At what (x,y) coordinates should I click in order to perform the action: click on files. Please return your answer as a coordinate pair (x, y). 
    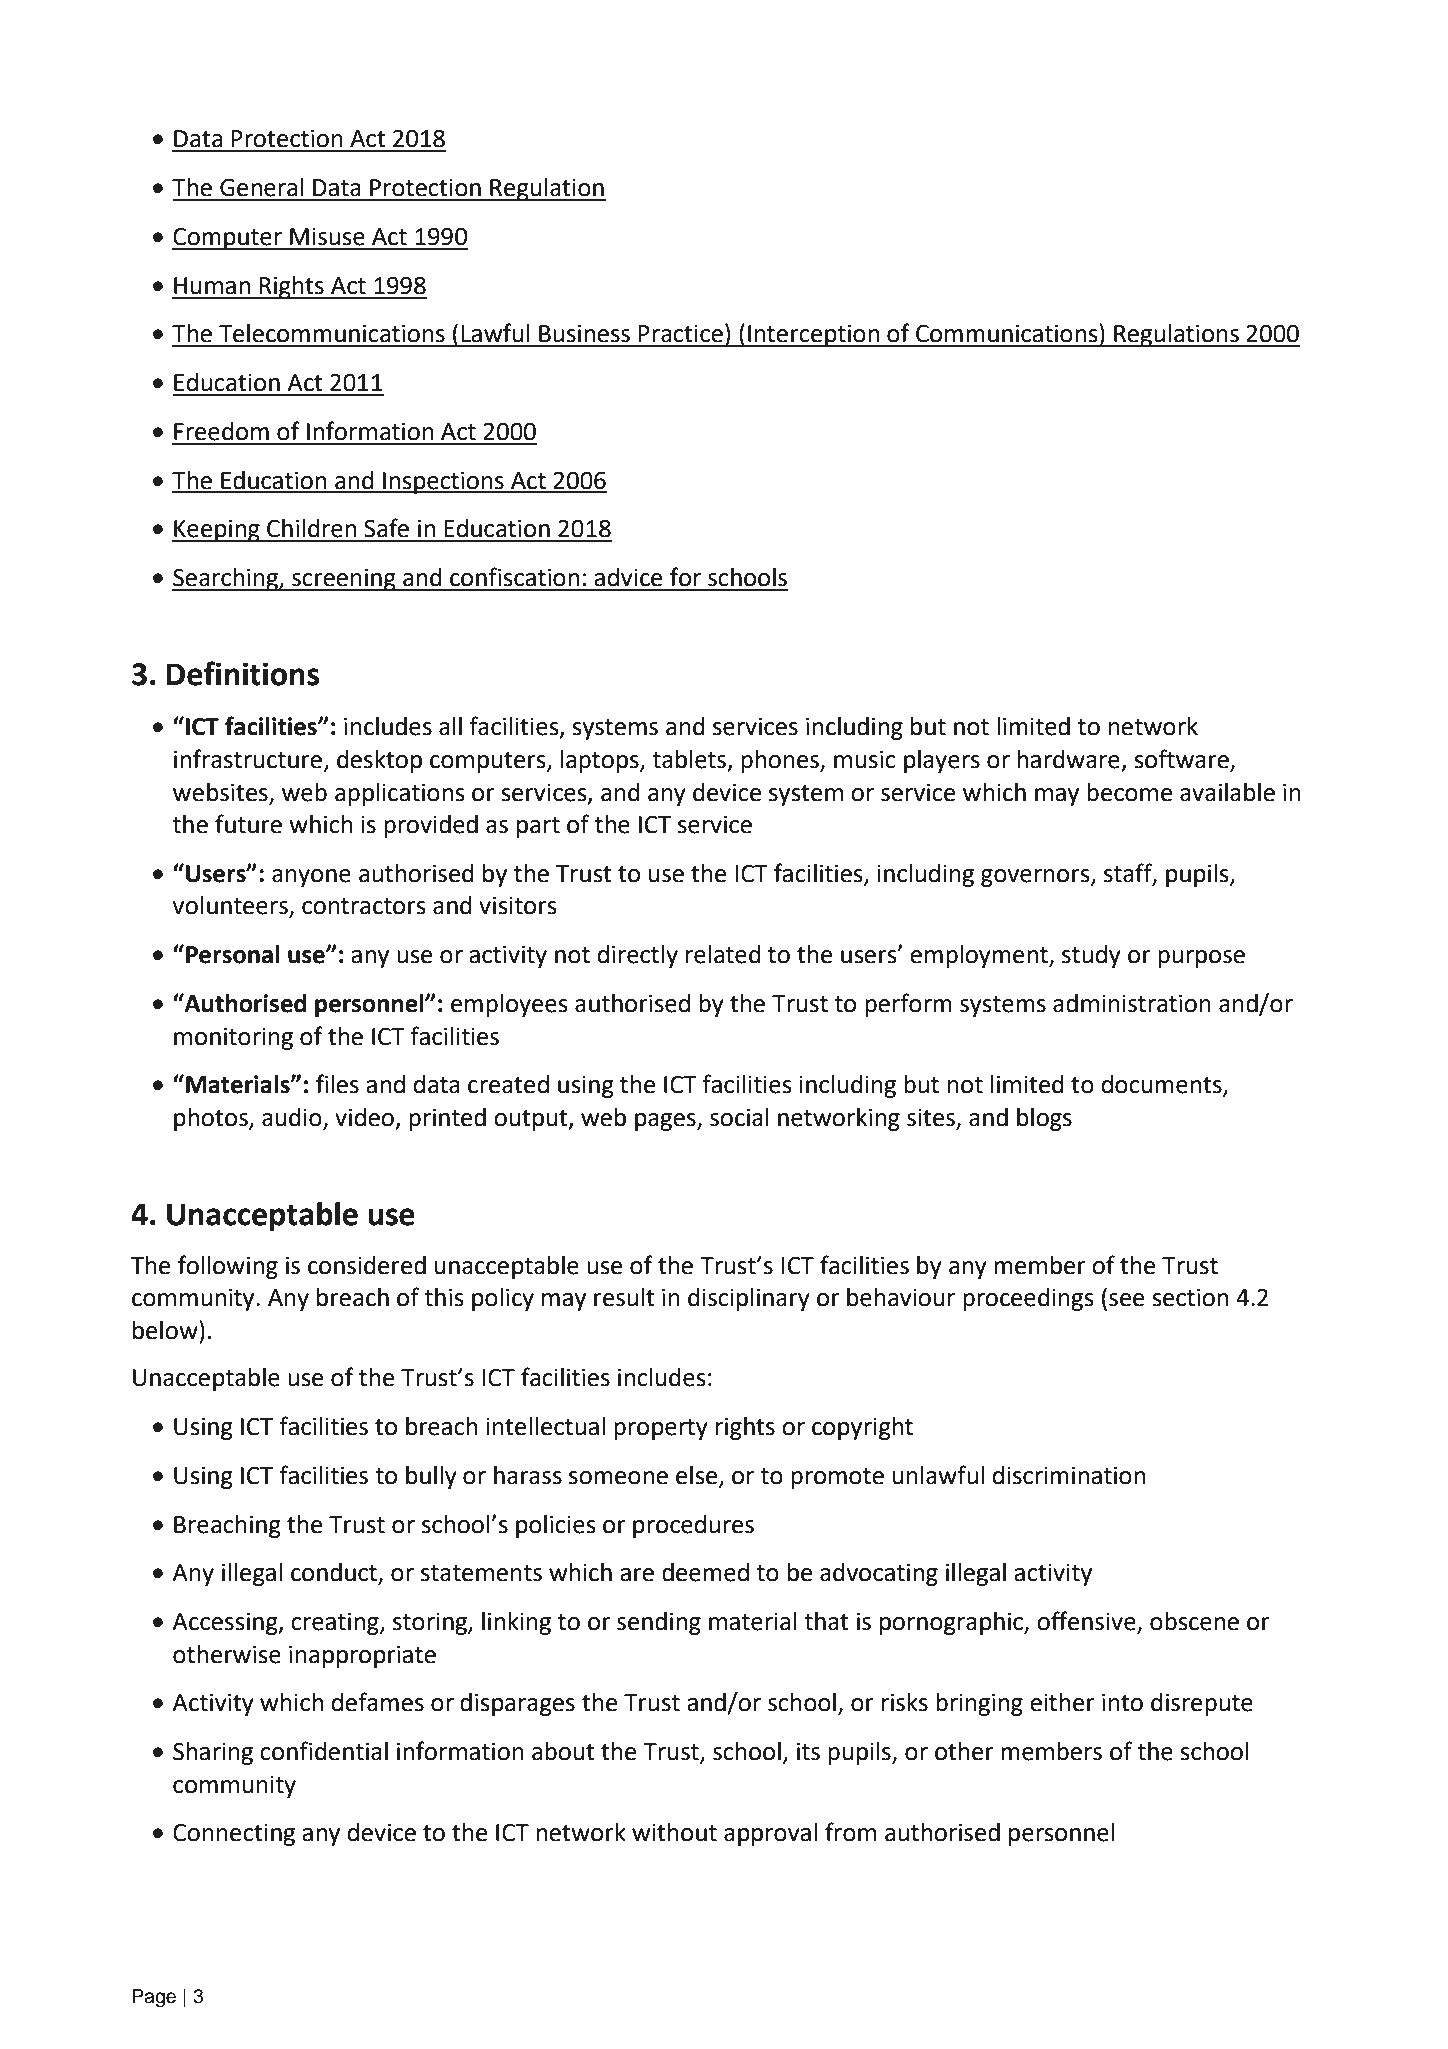
    Looking at the image, I should click on (337, 1084).
